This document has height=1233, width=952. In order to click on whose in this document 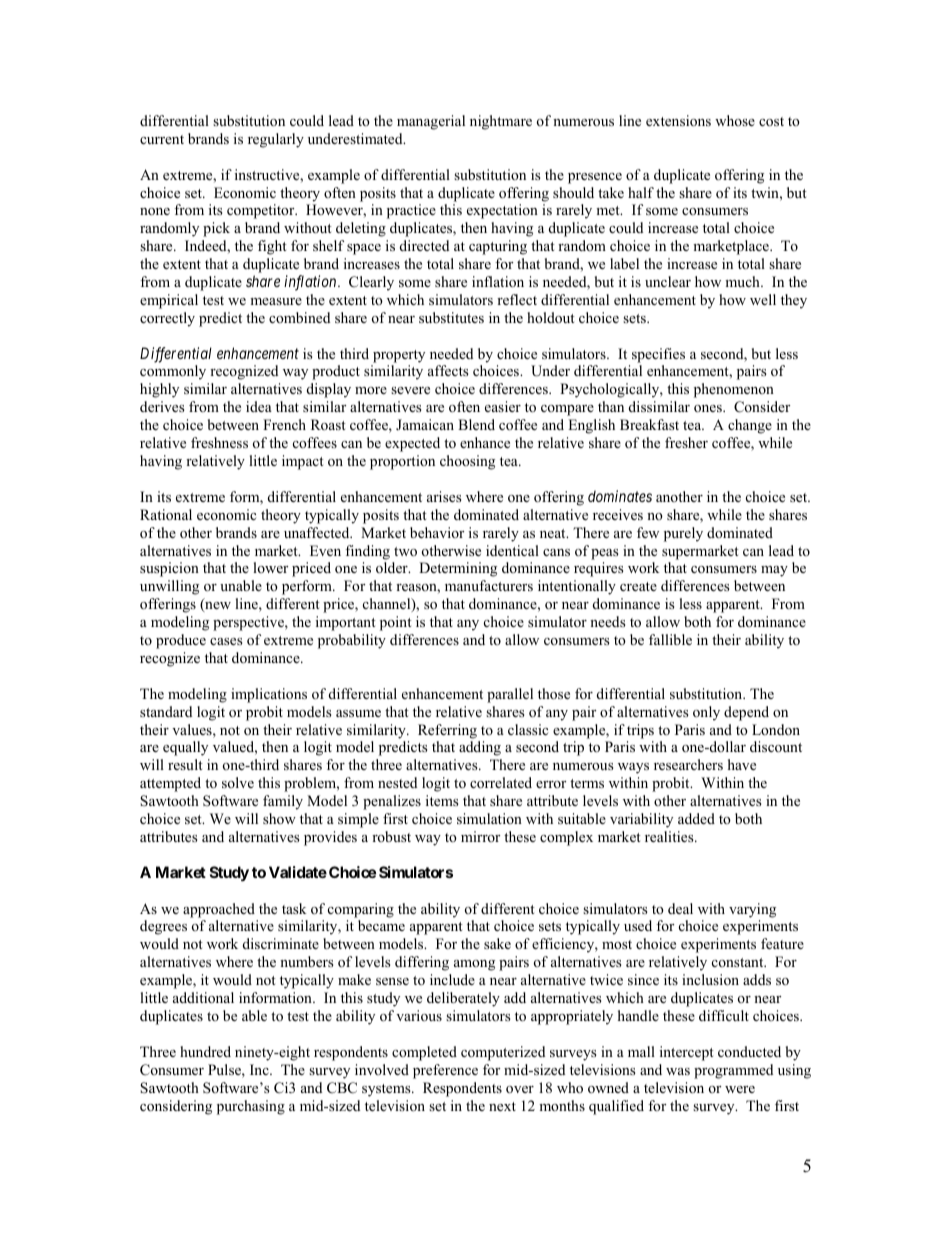, I will do `click(735, 120)`.
